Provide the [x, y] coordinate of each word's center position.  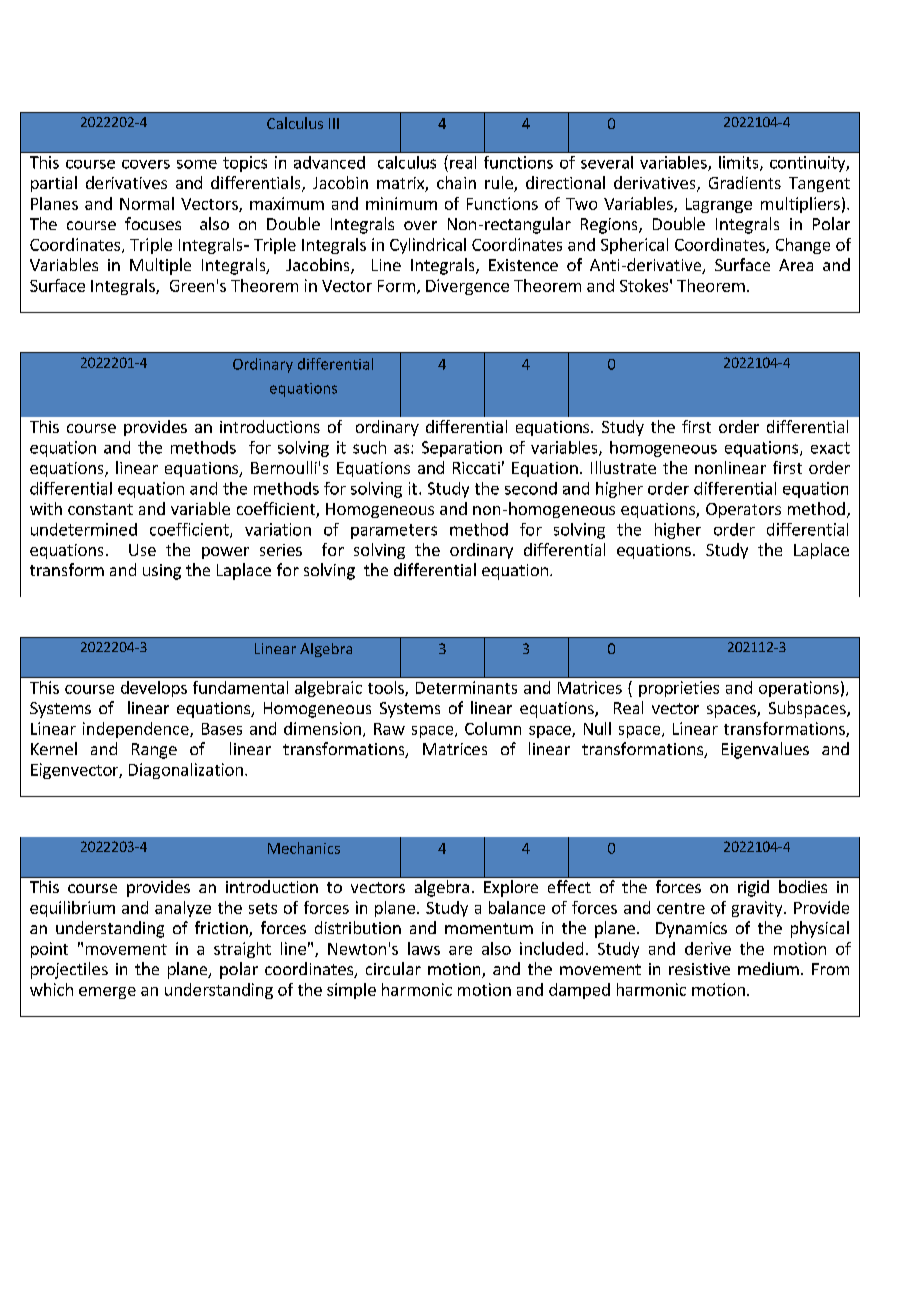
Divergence [467, 287]
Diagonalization [186, 771]
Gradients [745, 182]
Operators [743, 510]
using [162, 572]
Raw [389, 729]
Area [796, 265]
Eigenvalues [765, 750]
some [197, 164]
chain [456, 182]
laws [424, 948]
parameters [394, 531]
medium [768, 968]
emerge [107, 993]
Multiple [160, 266]
